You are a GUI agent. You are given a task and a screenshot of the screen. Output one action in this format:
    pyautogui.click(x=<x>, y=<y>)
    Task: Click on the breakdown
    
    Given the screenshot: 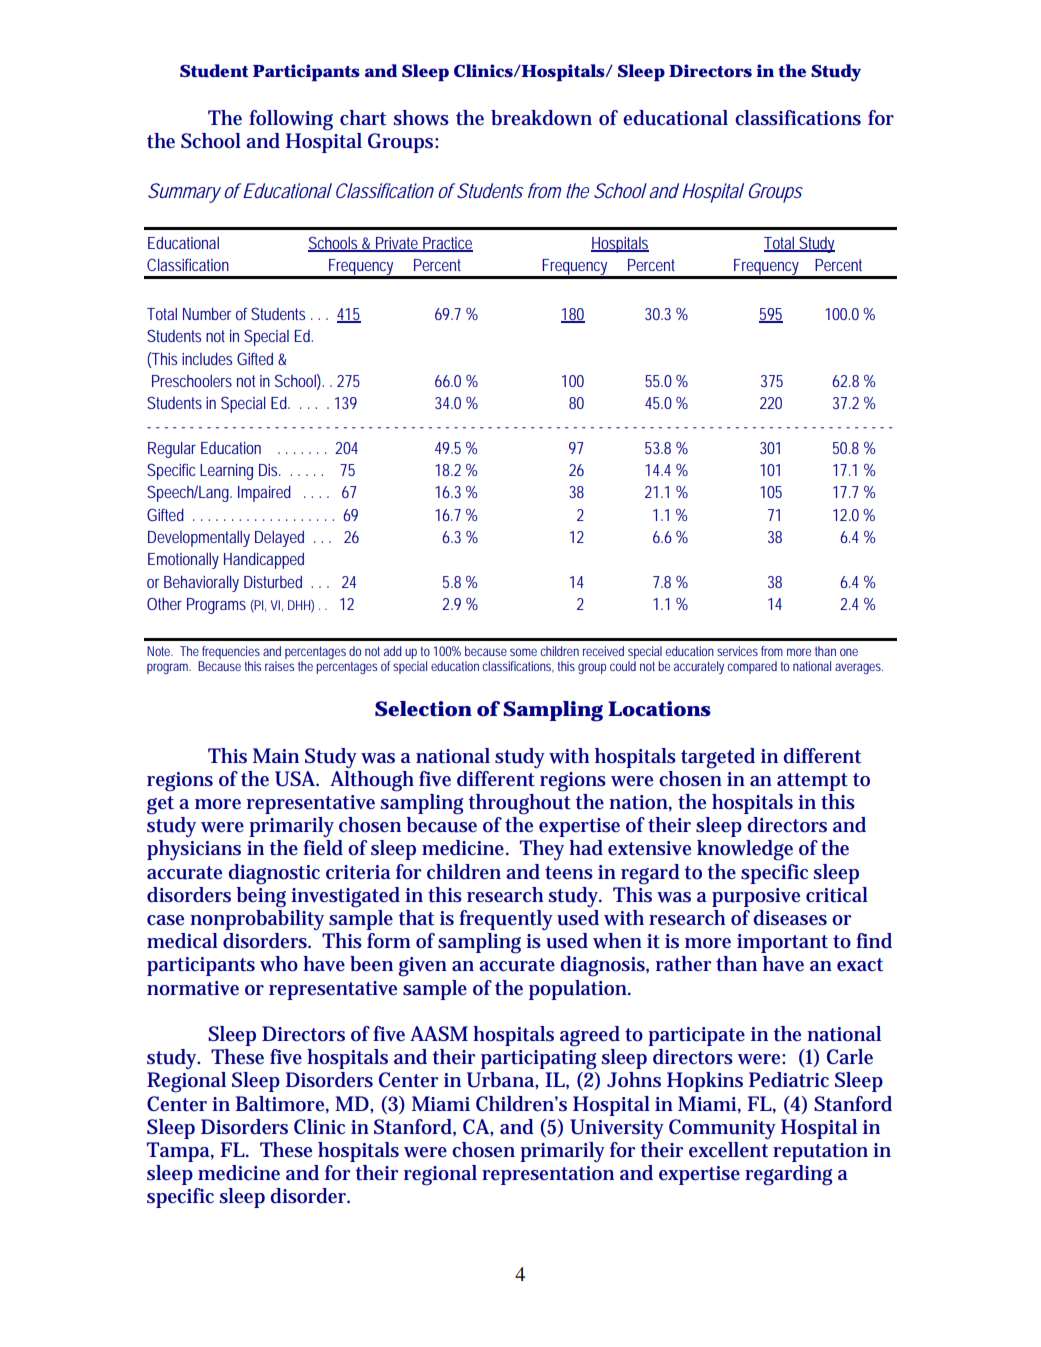 What is the action you would take?
    pyautogui.click(x=541, y=118)
